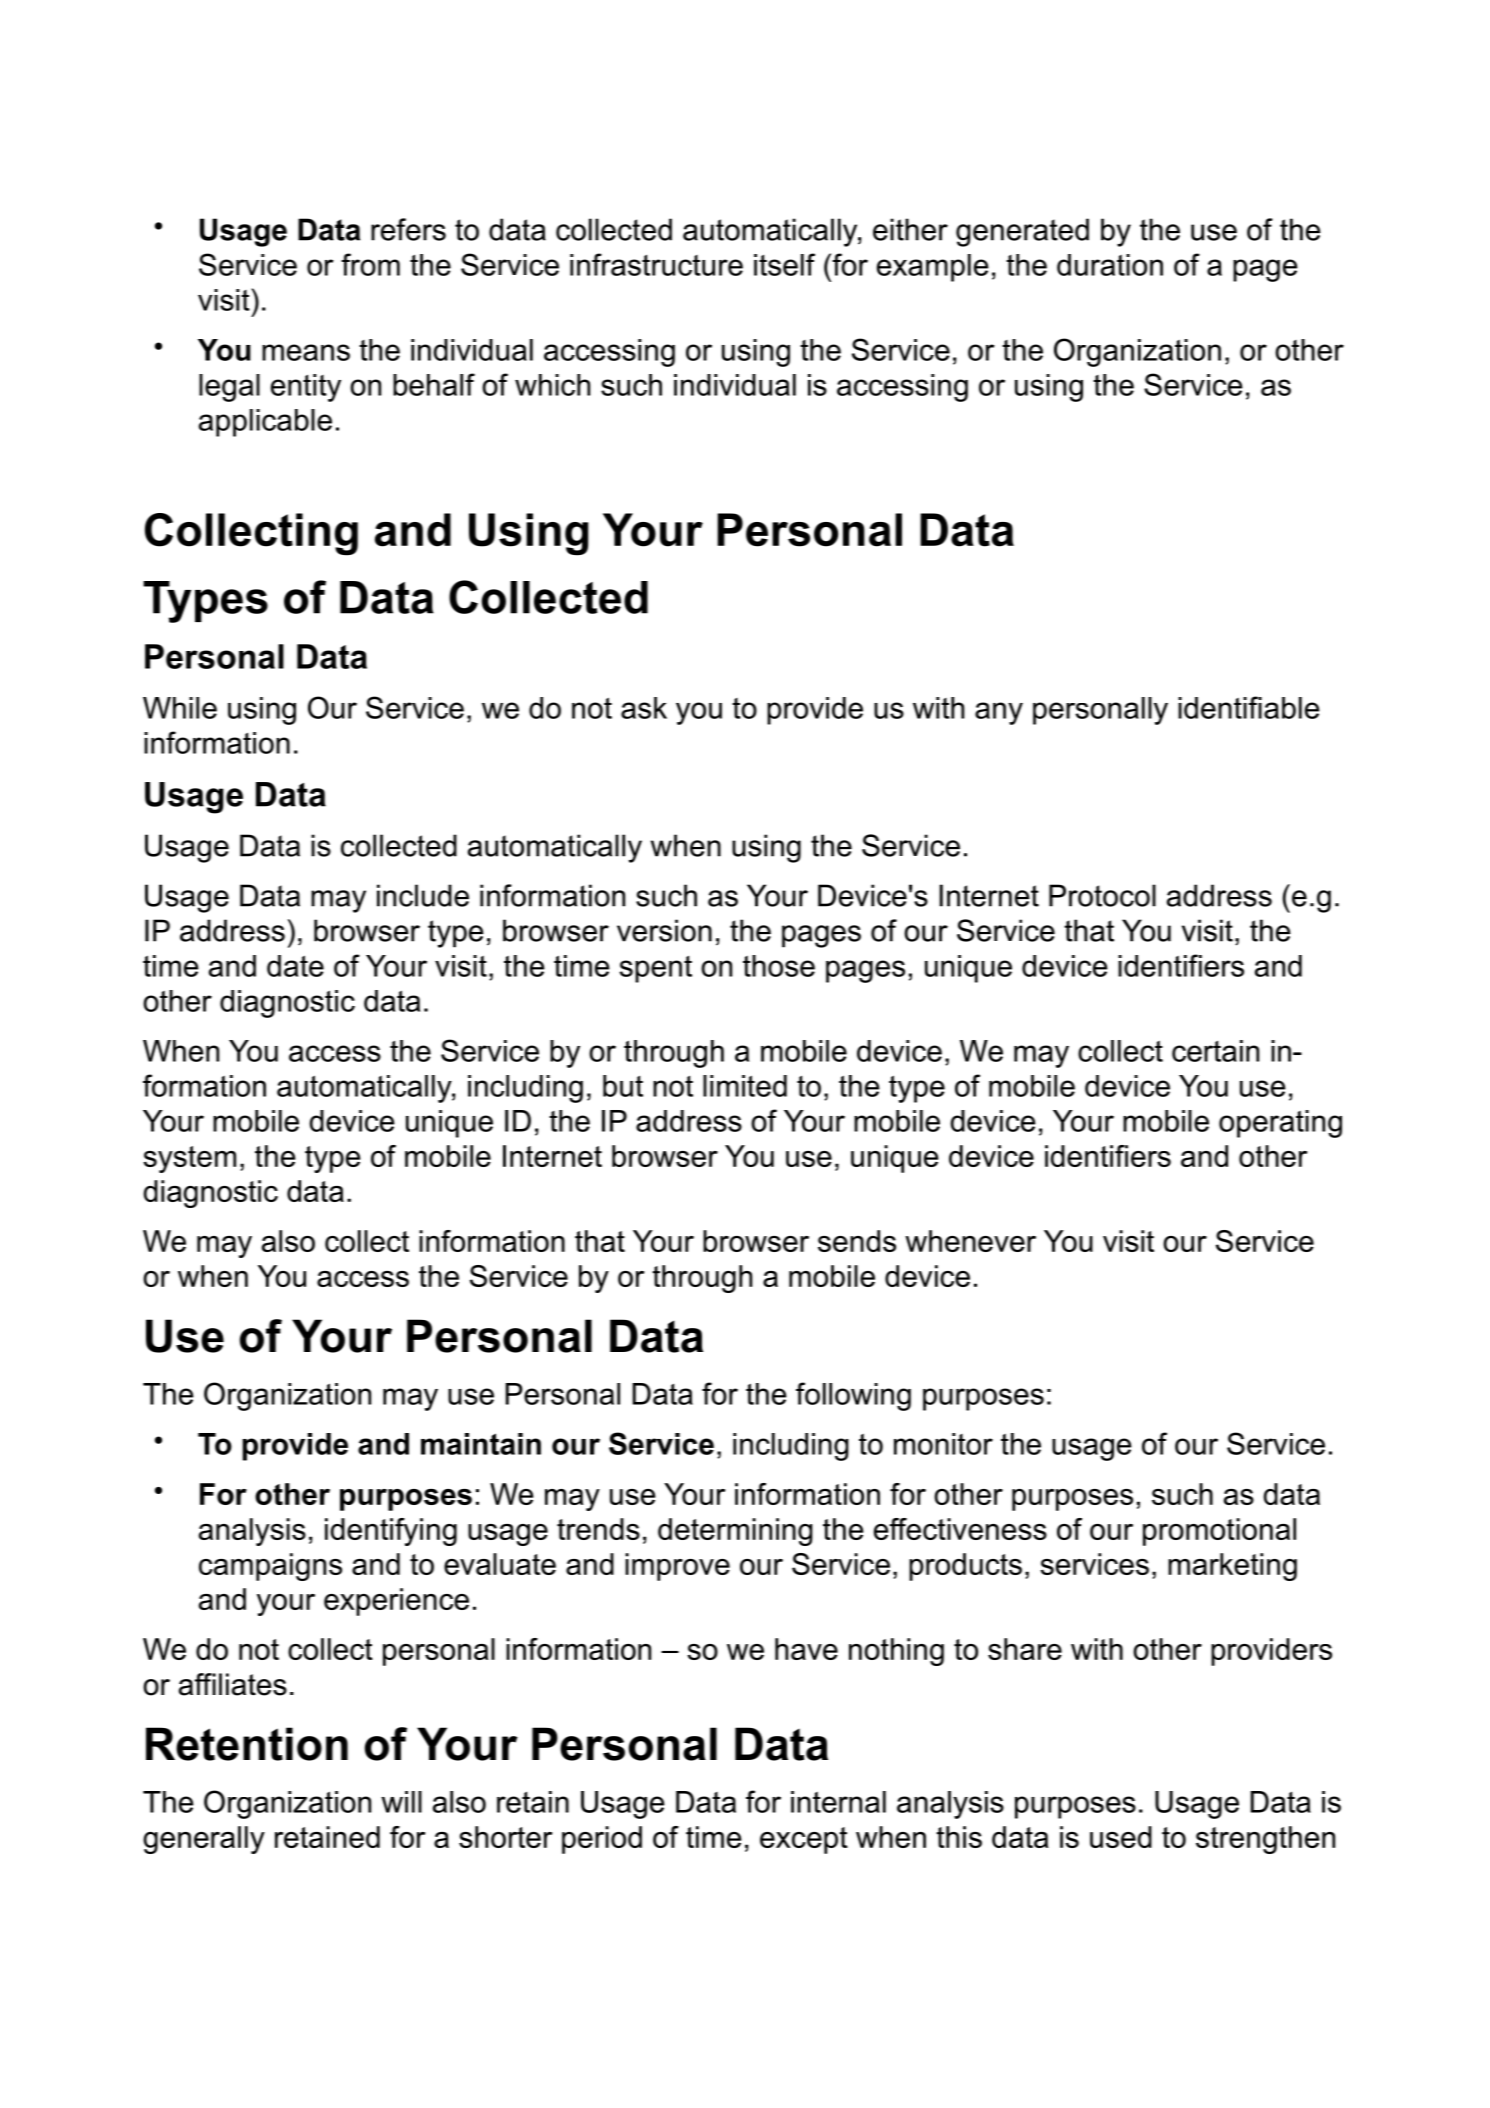  Describe the element at coordinates (804, 1840) in the page. I see `except` at that location.
